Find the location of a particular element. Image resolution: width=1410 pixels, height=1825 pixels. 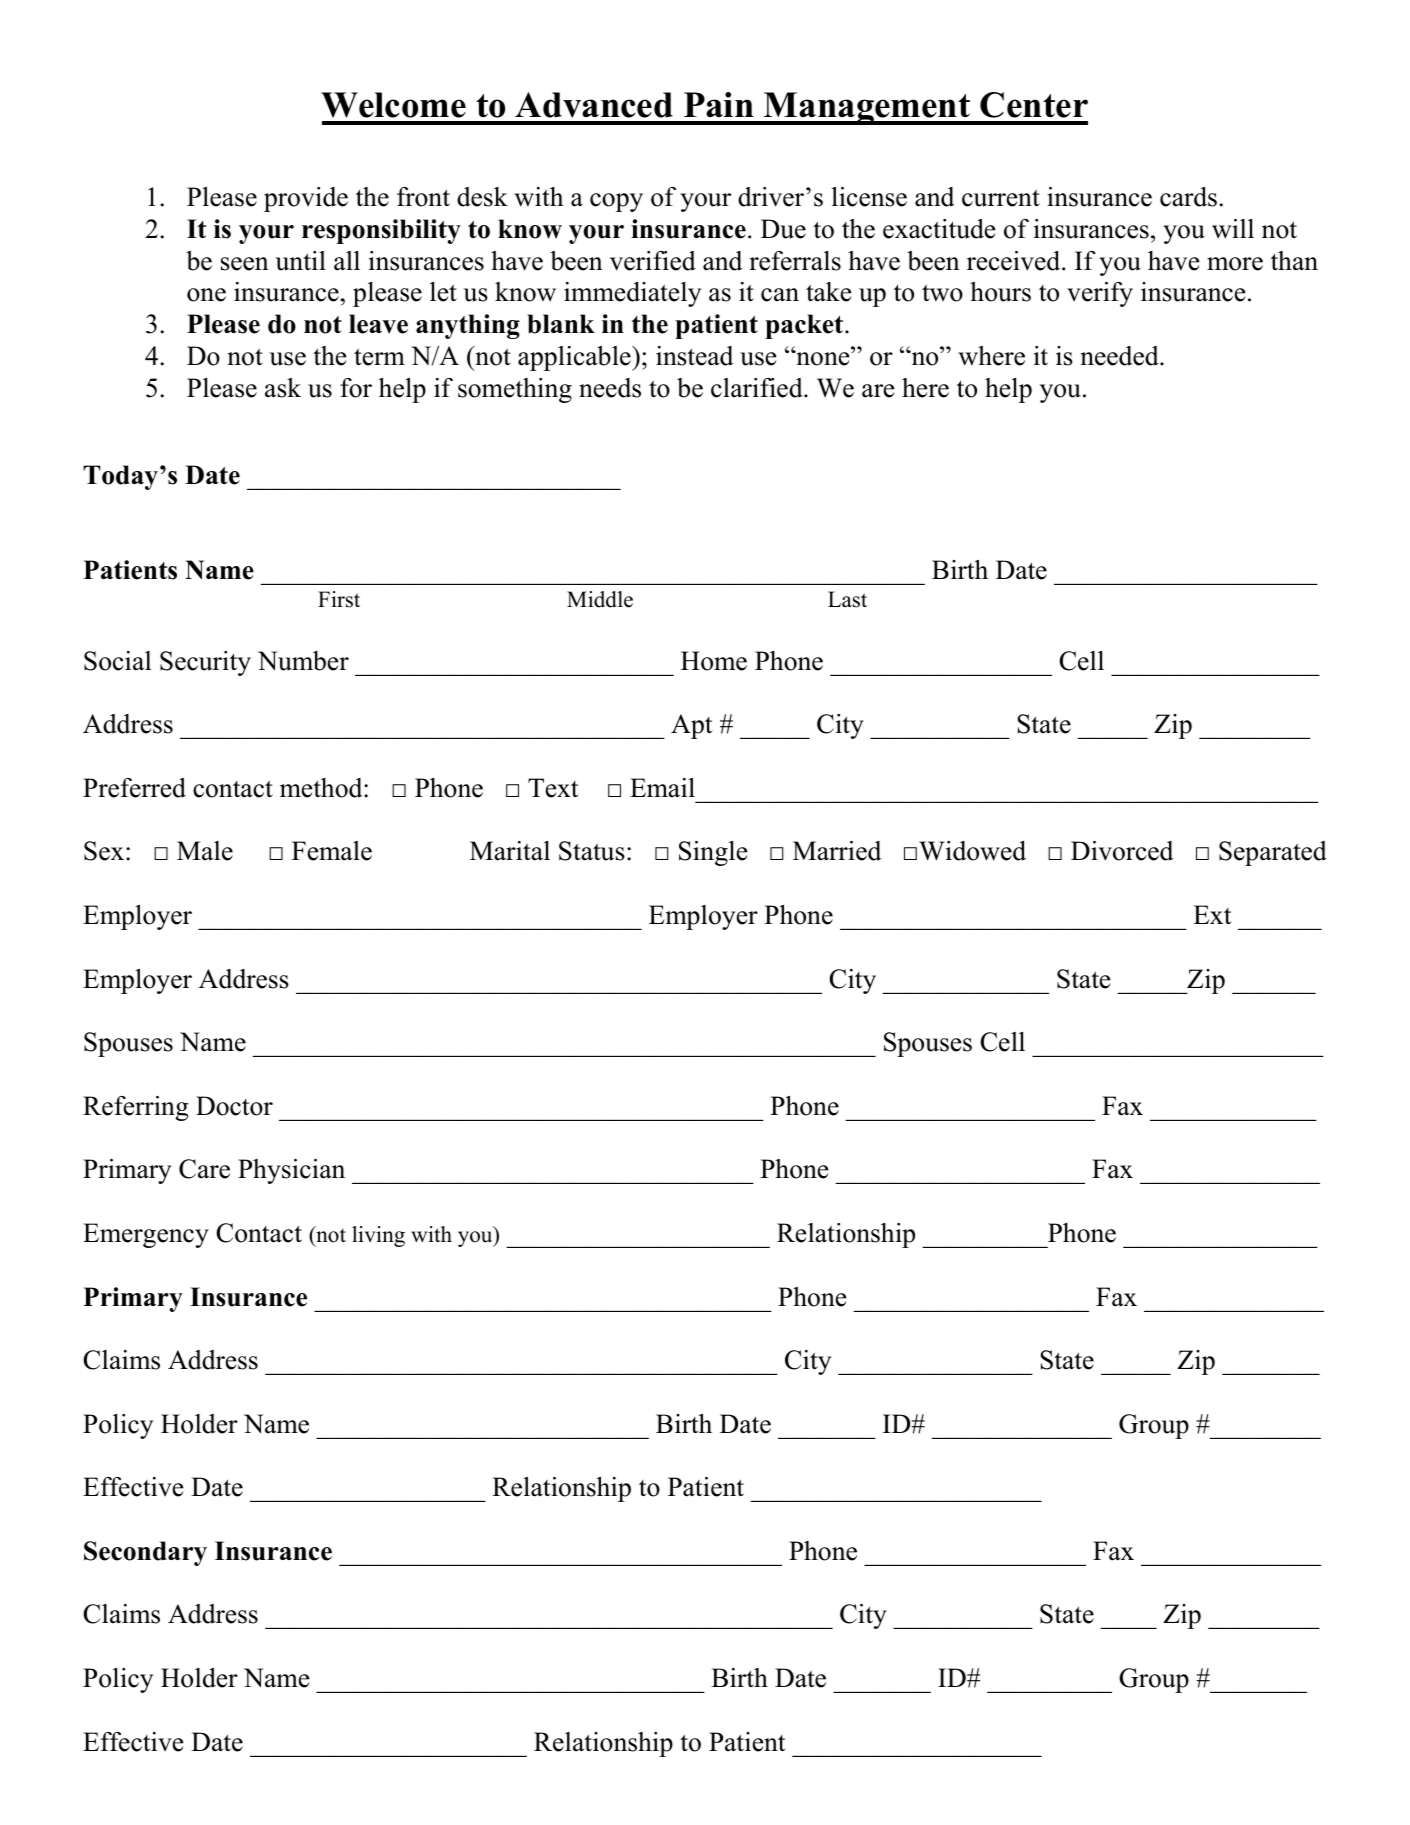

Secondary is located at coordinates (145, 1553).
